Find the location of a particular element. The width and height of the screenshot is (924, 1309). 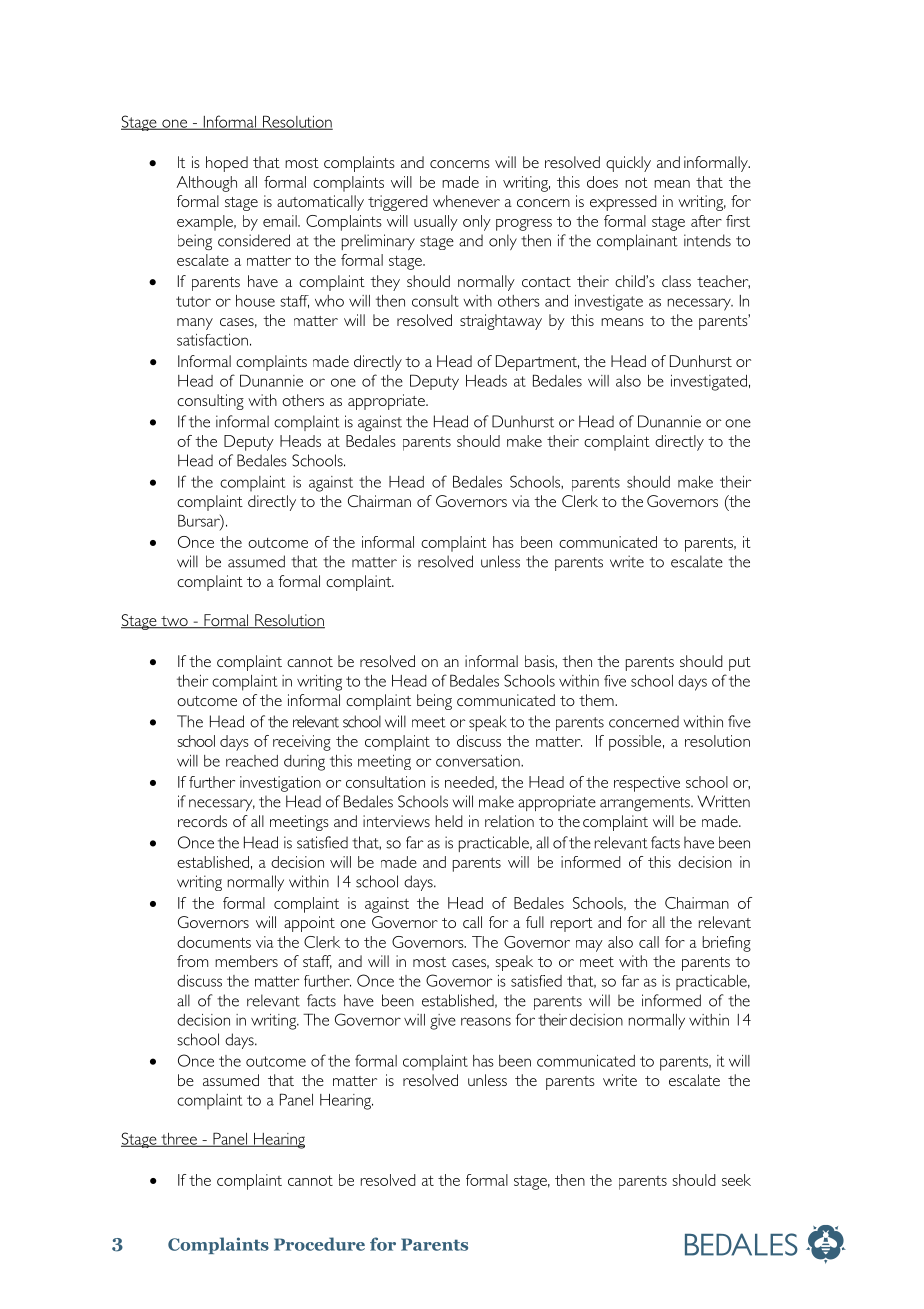

give is located at coordinates (443, 1022).
